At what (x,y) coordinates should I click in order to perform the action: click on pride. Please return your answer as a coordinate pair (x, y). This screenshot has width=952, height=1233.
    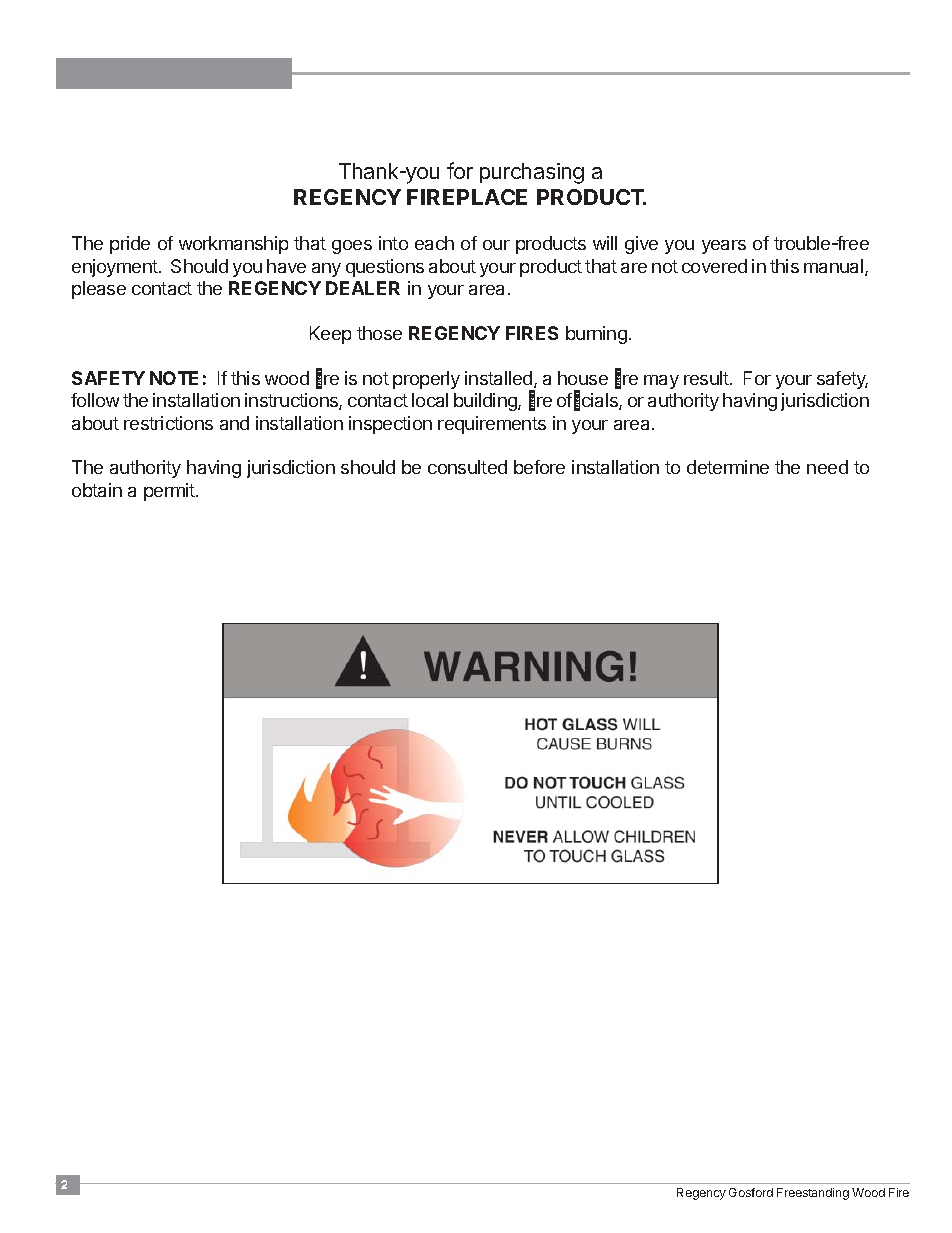
    Looking at the image, I should click on (130, 245).
